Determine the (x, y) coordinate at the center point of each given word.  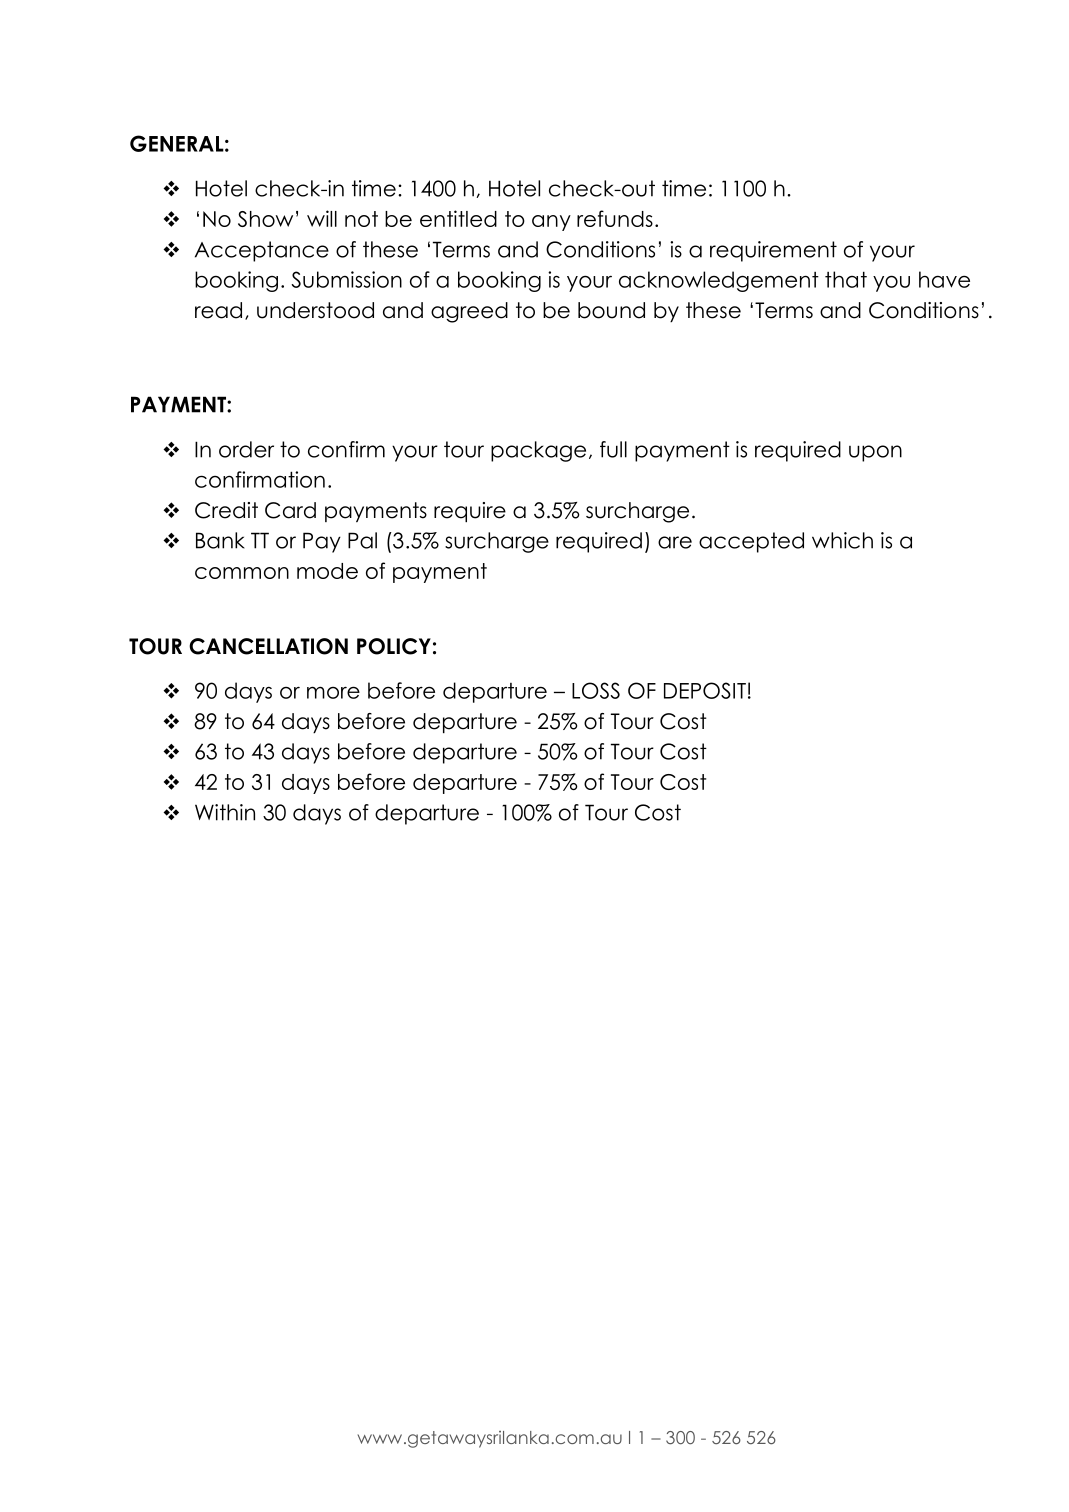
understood (315, 310)
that (846, 279)
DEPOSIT (705, 690)
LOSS (596, 690)
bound (611, 310)
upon (875, 453)
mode (327, 571)
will (322, 218)
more (333, 692)
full (613, 449)
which (842, 540)
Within (225, 812)
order (246, 449)
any (551, 223)
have (944, 279)
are (675, 542)
